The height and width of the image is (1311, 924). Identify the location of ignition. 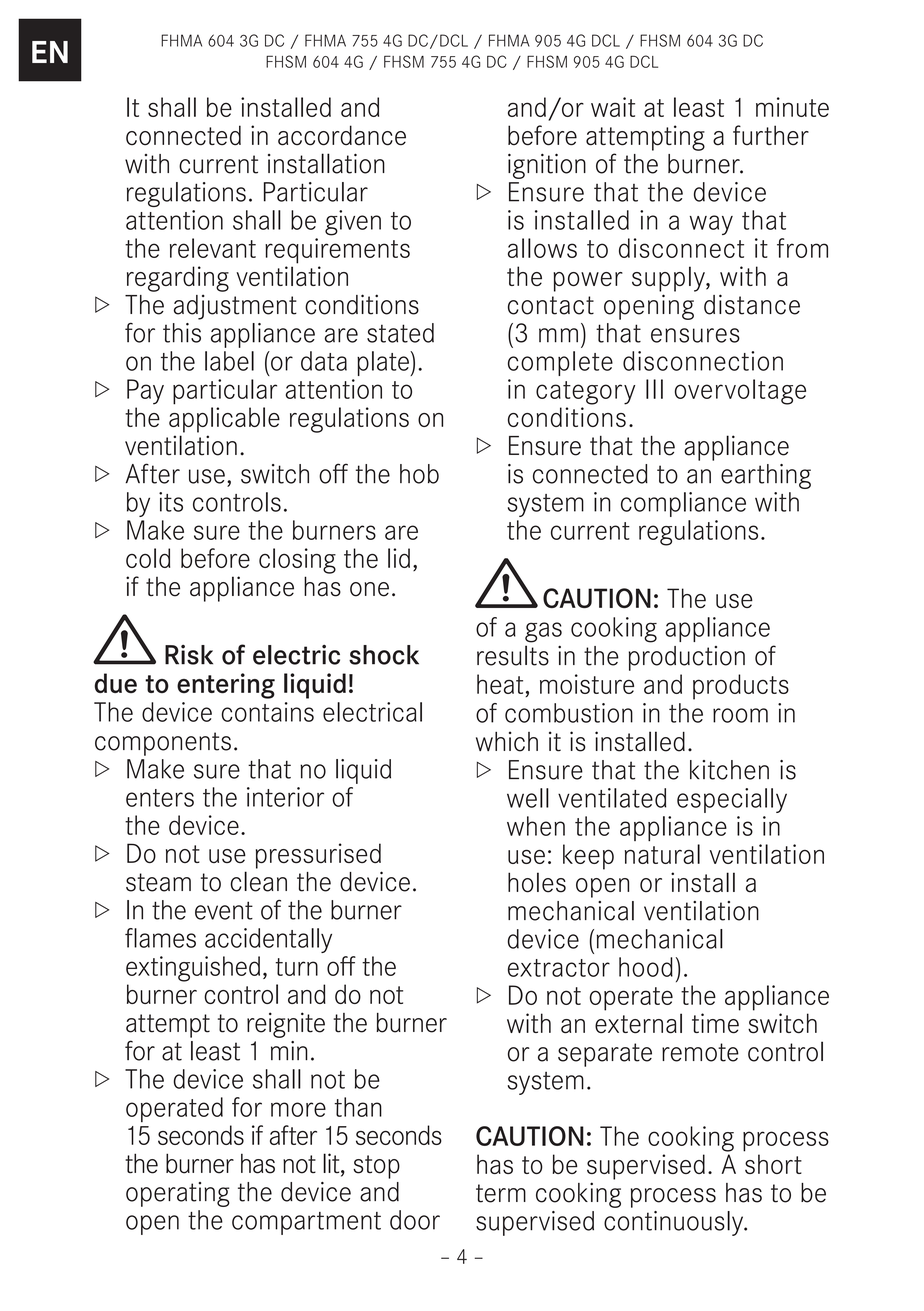
(547, 166).
